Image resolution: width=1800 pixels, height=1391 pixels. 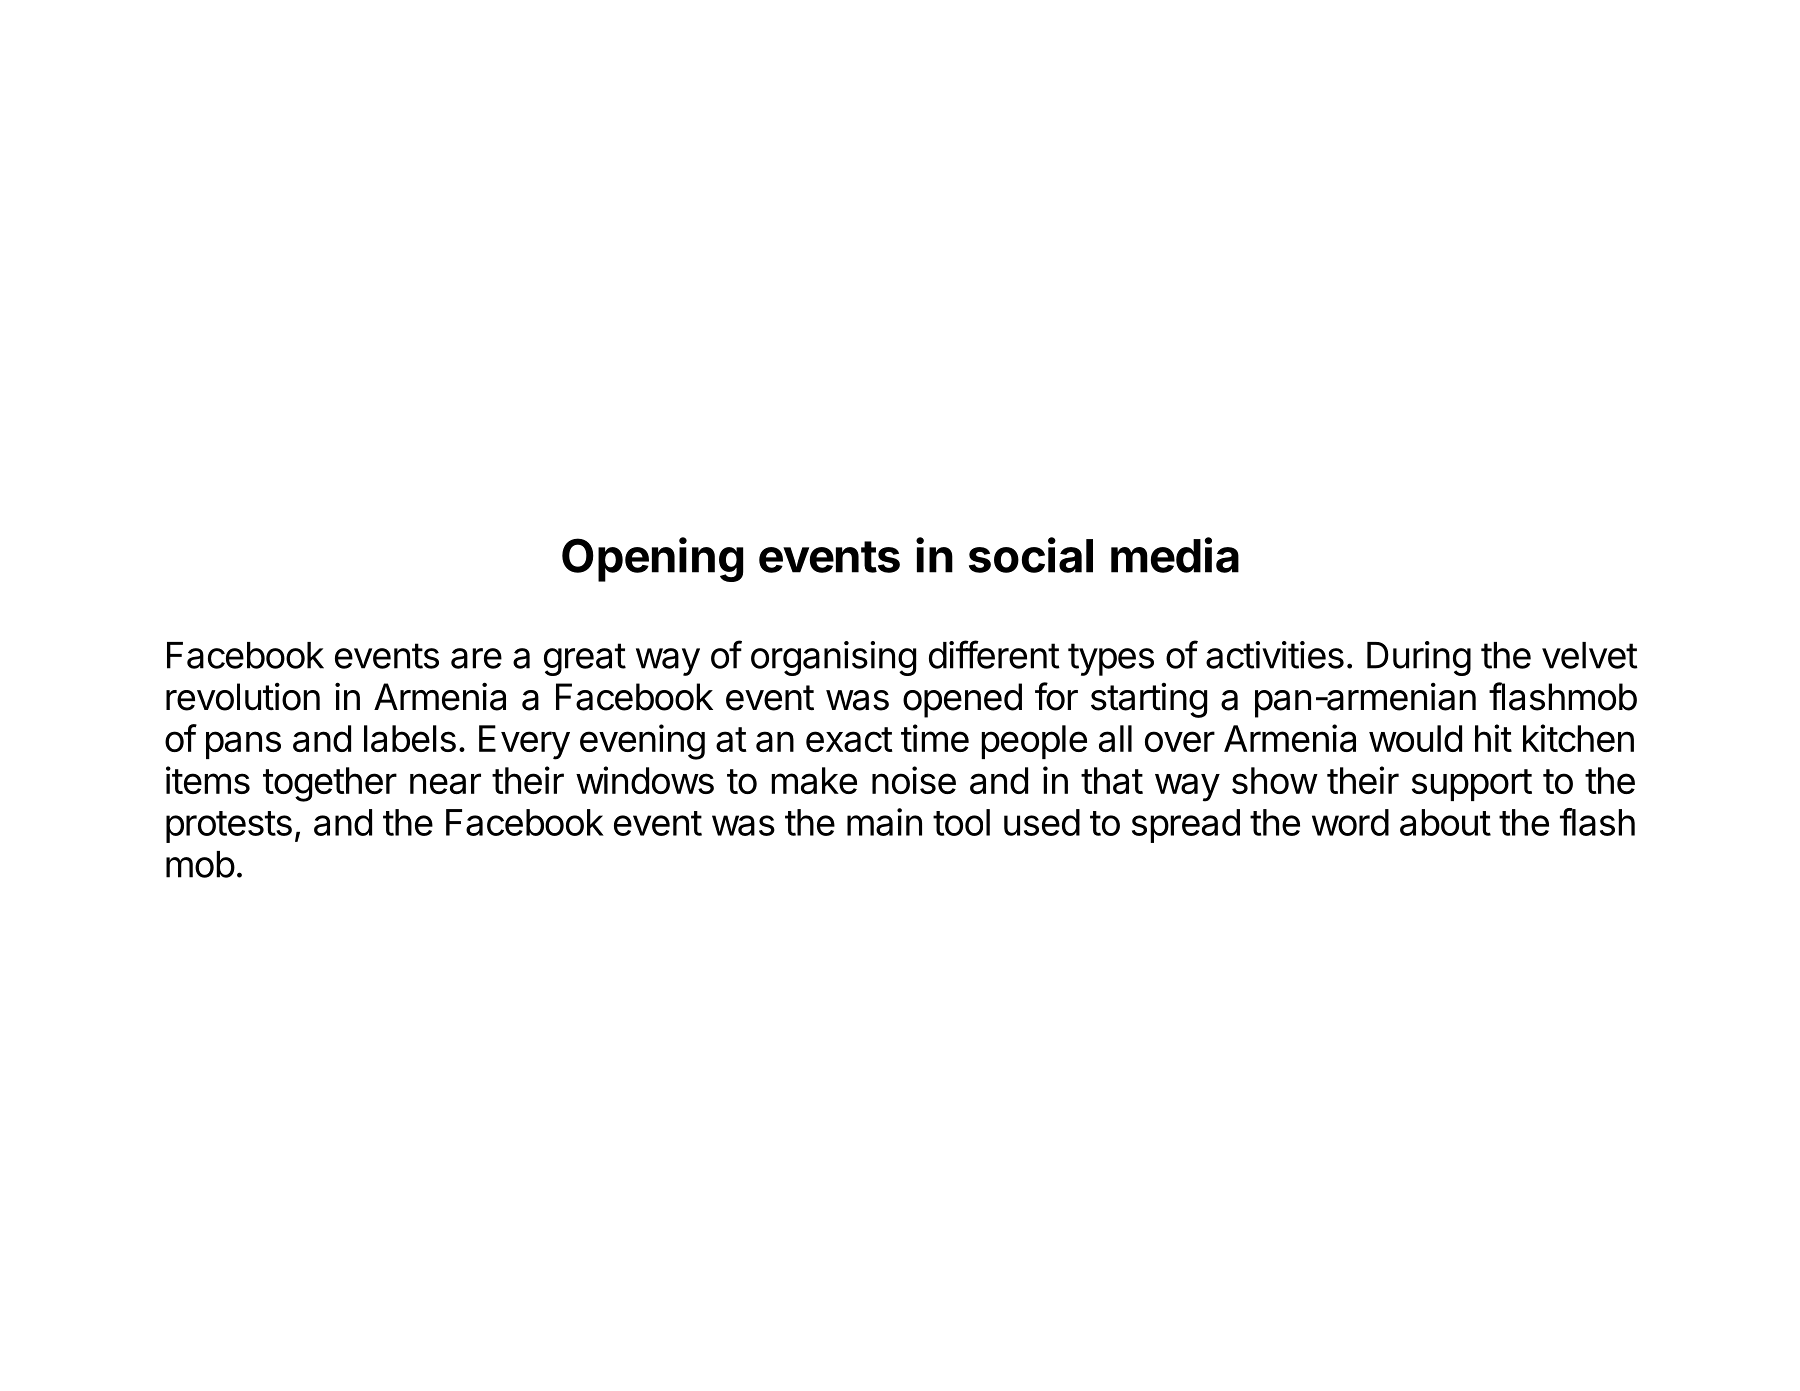 I want to click on opened, so click(x=962, y=700).
